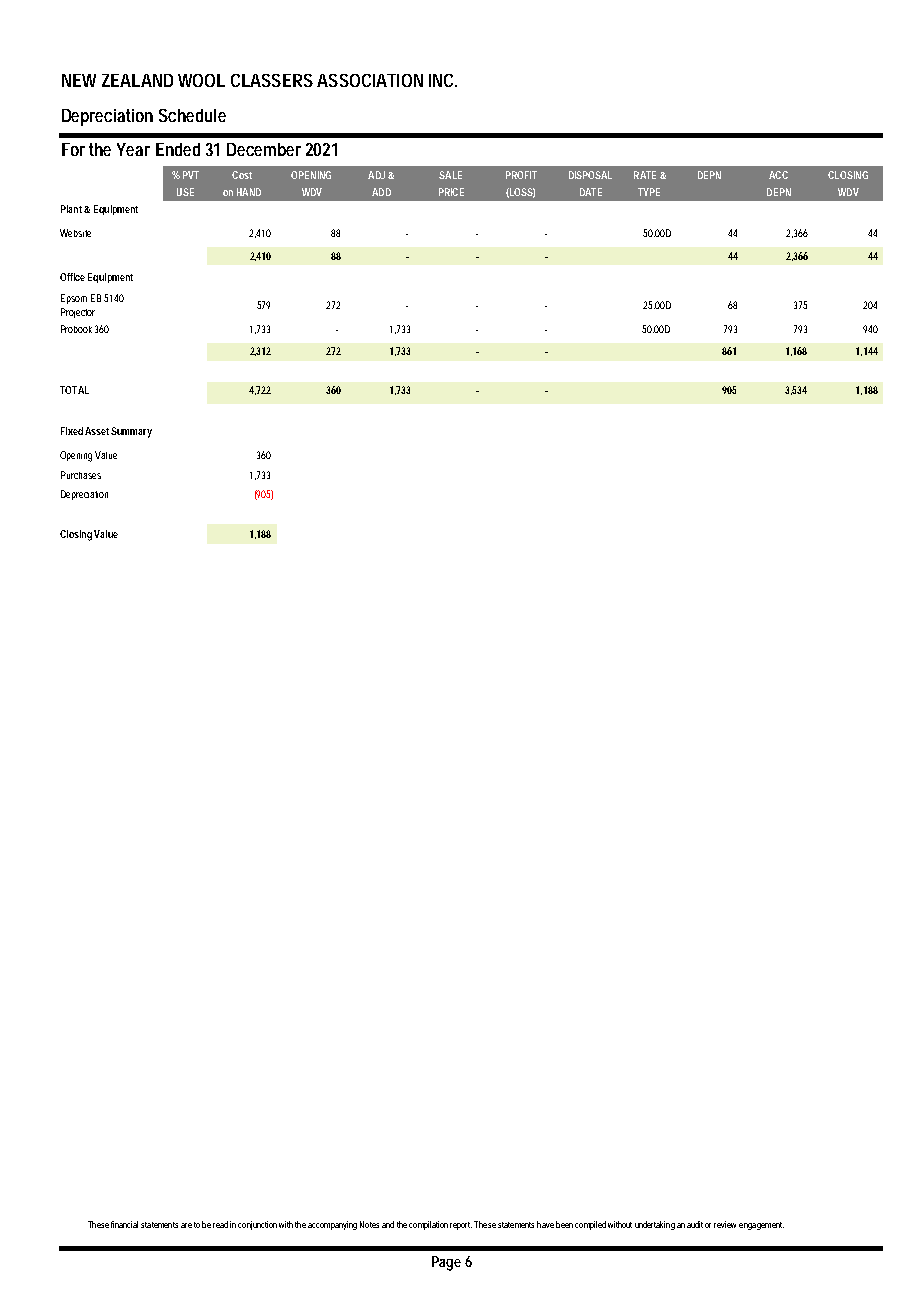 This screenshot has width=924, height=1308. Describe the element at coordinates (133, 149) in the screenshot. I see `Year` at that location.
